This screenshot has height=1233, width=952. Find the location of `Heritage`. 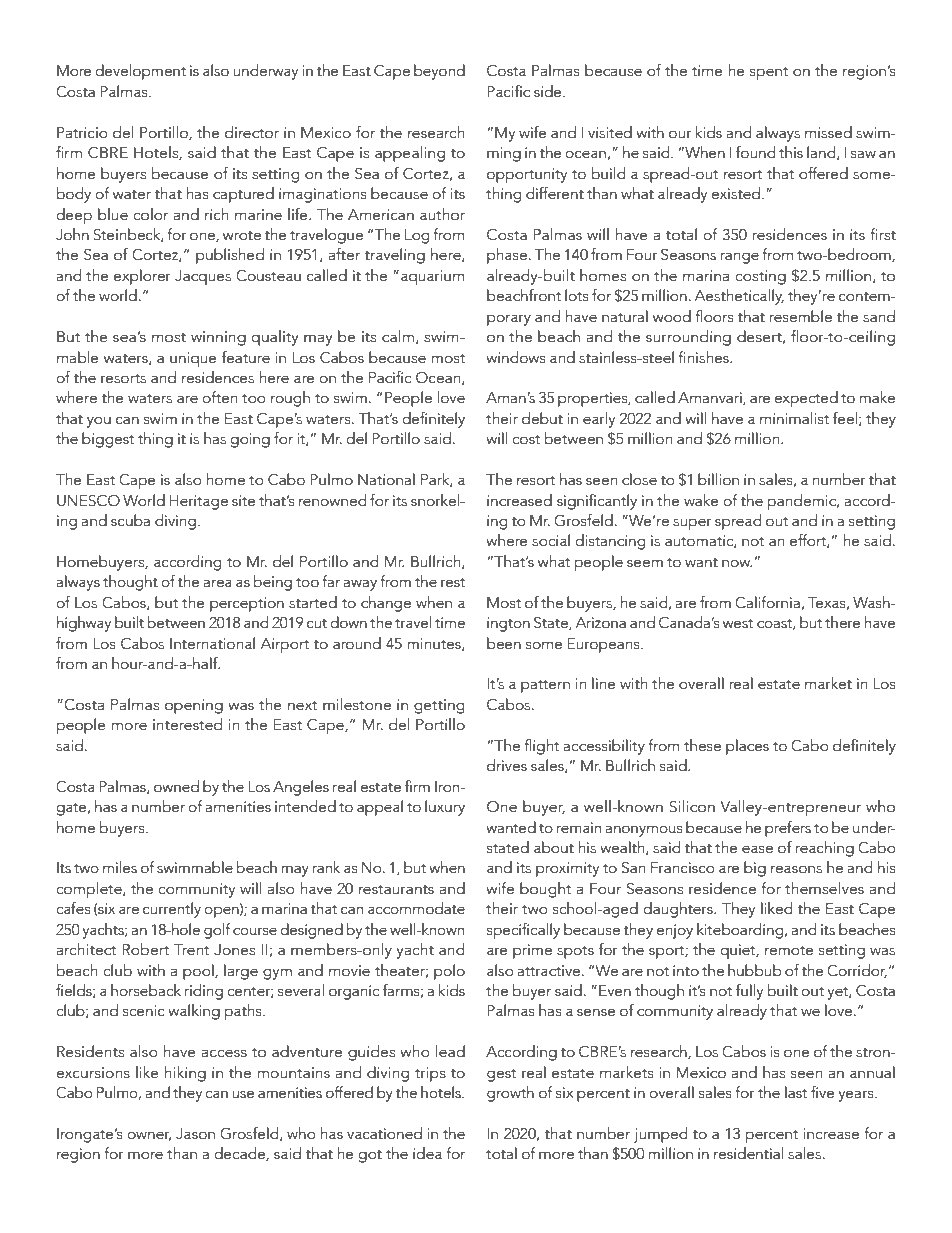

Heritage is located at coordinates (198, 502).
